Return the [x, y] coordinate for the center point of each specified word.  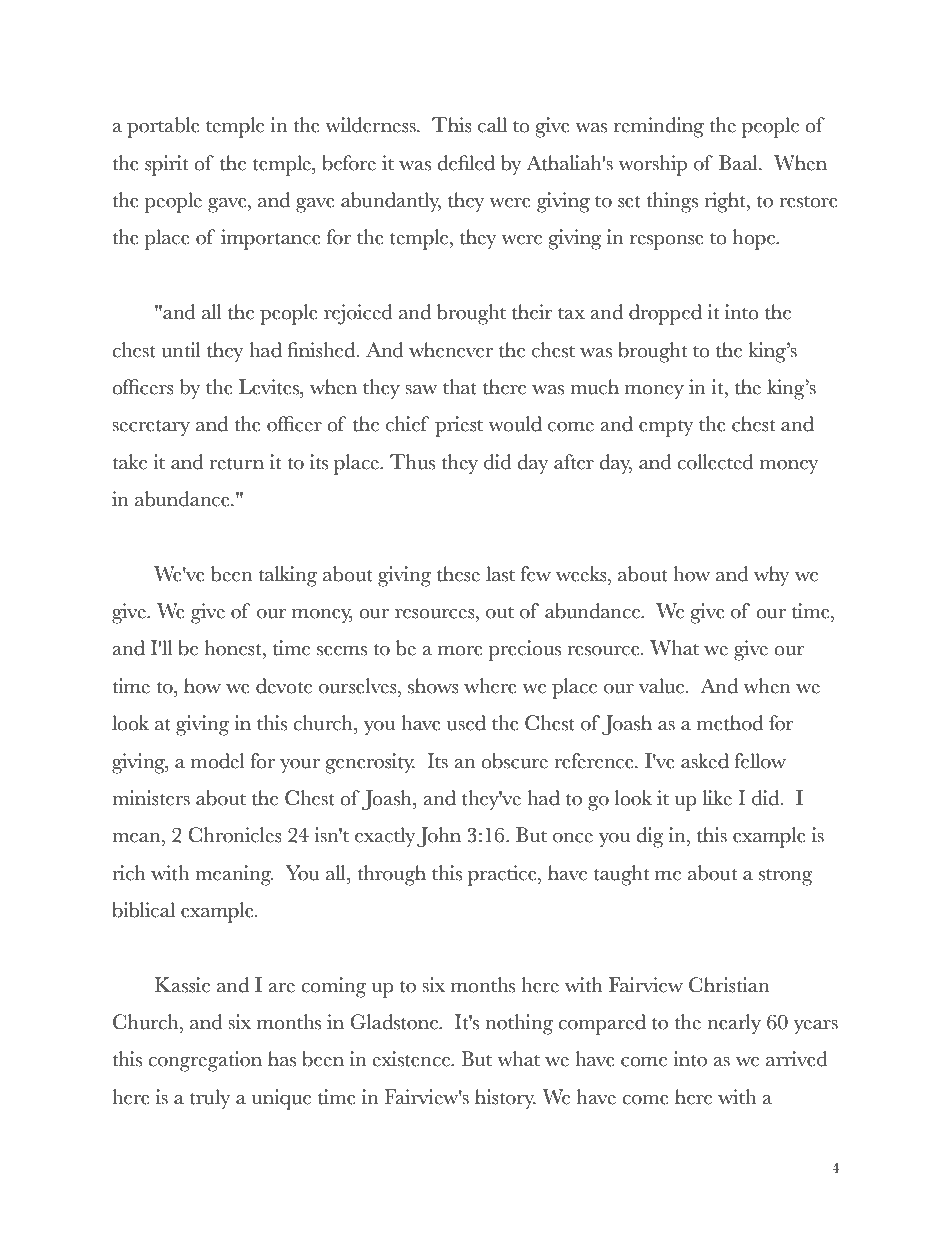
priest [459, 426]
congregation [205, 1061]
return [236, 464]
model [218, 761]
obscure [514, 761]
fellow [760, 761]
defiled [466, 163]
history [505, 1099]
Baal [739, 163]
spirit [166, 165]
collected [715, 462]
